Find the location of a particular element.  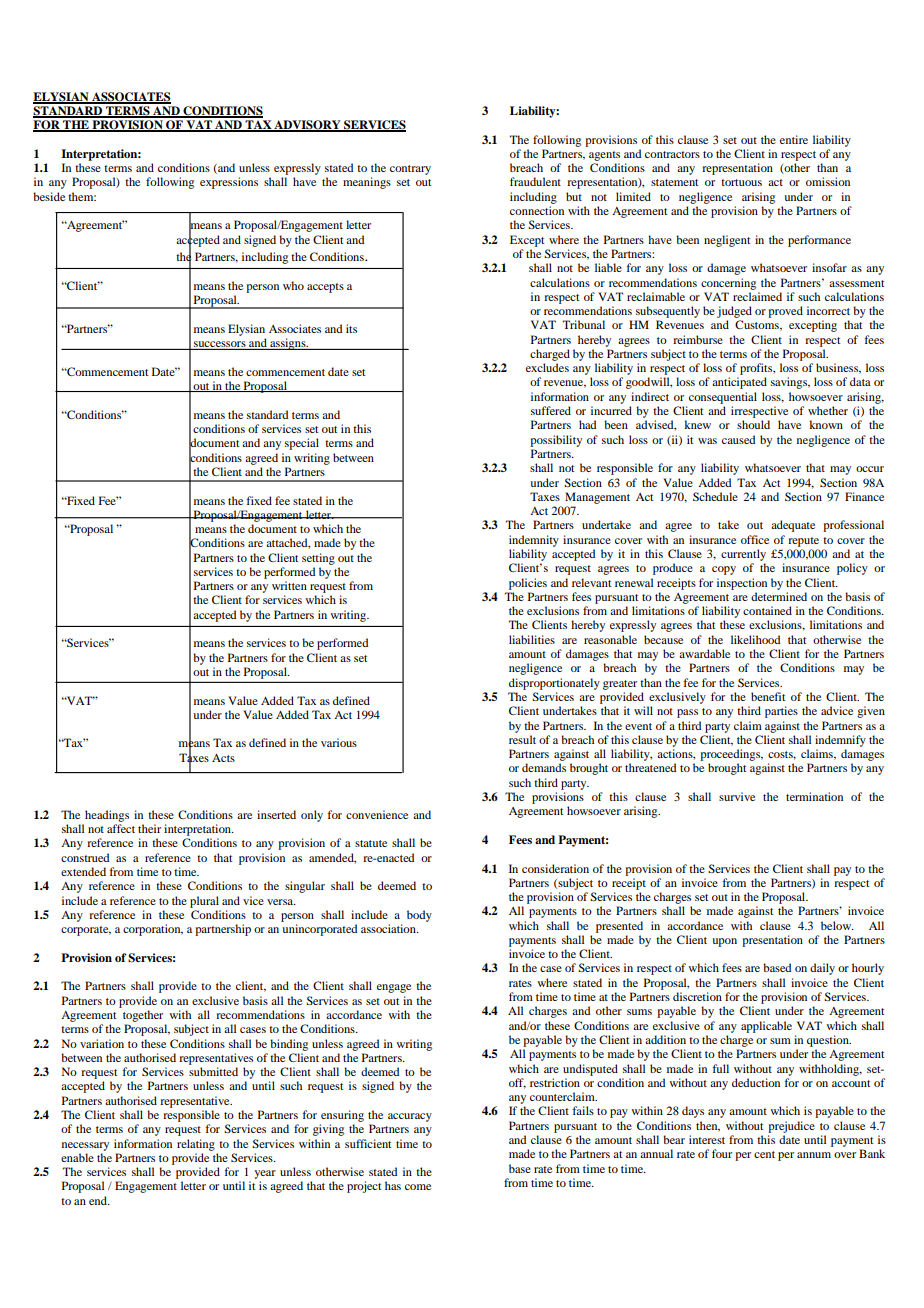

suffered is located at coordinates (551, 410).
